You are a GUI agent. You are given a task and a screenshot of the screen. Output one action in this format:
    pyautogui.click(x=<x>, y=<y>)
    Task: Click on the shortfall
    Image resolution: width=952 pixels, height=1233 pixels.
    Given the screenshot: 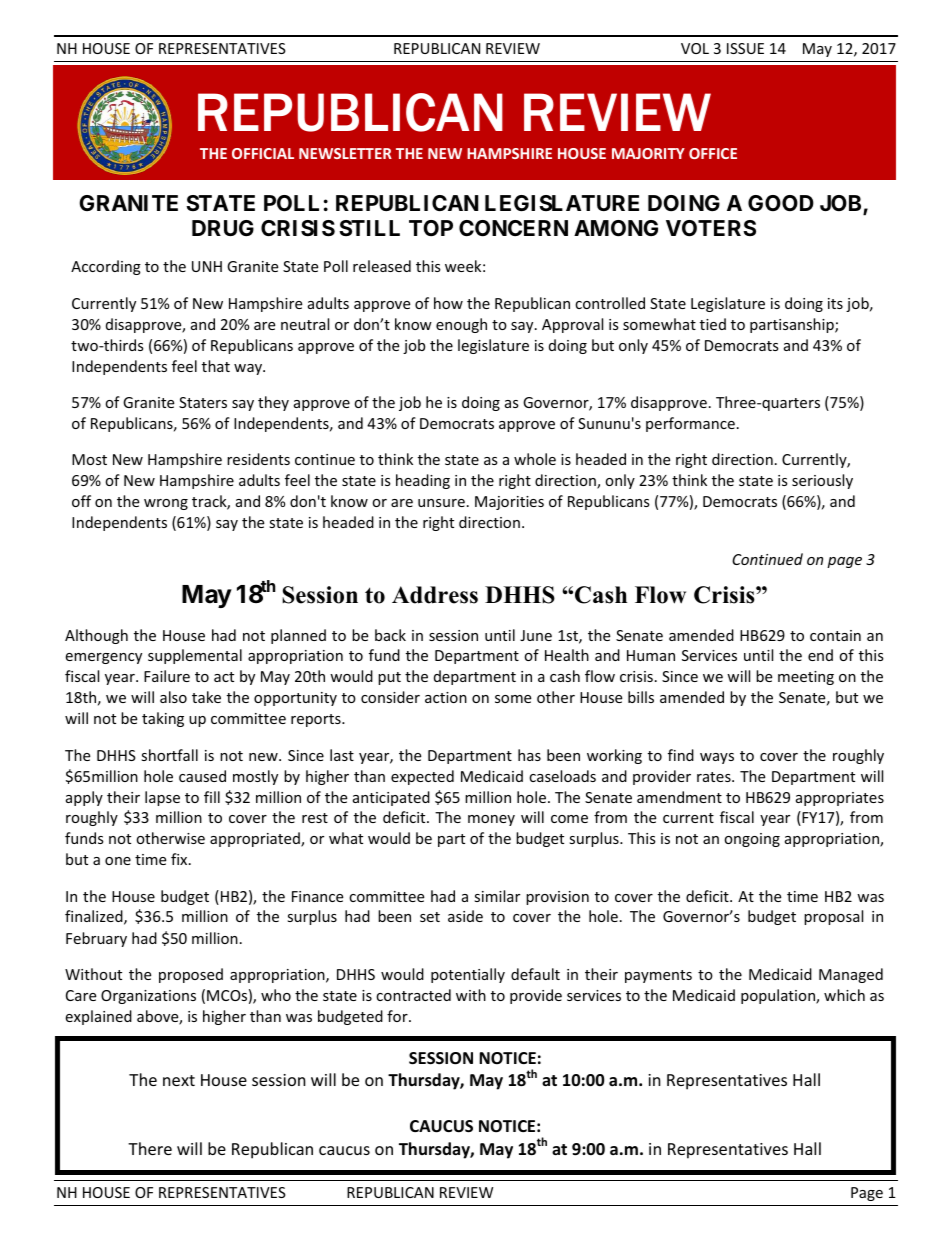 What is the action you would take?
    pyautogui.click(x=169, y=755)
